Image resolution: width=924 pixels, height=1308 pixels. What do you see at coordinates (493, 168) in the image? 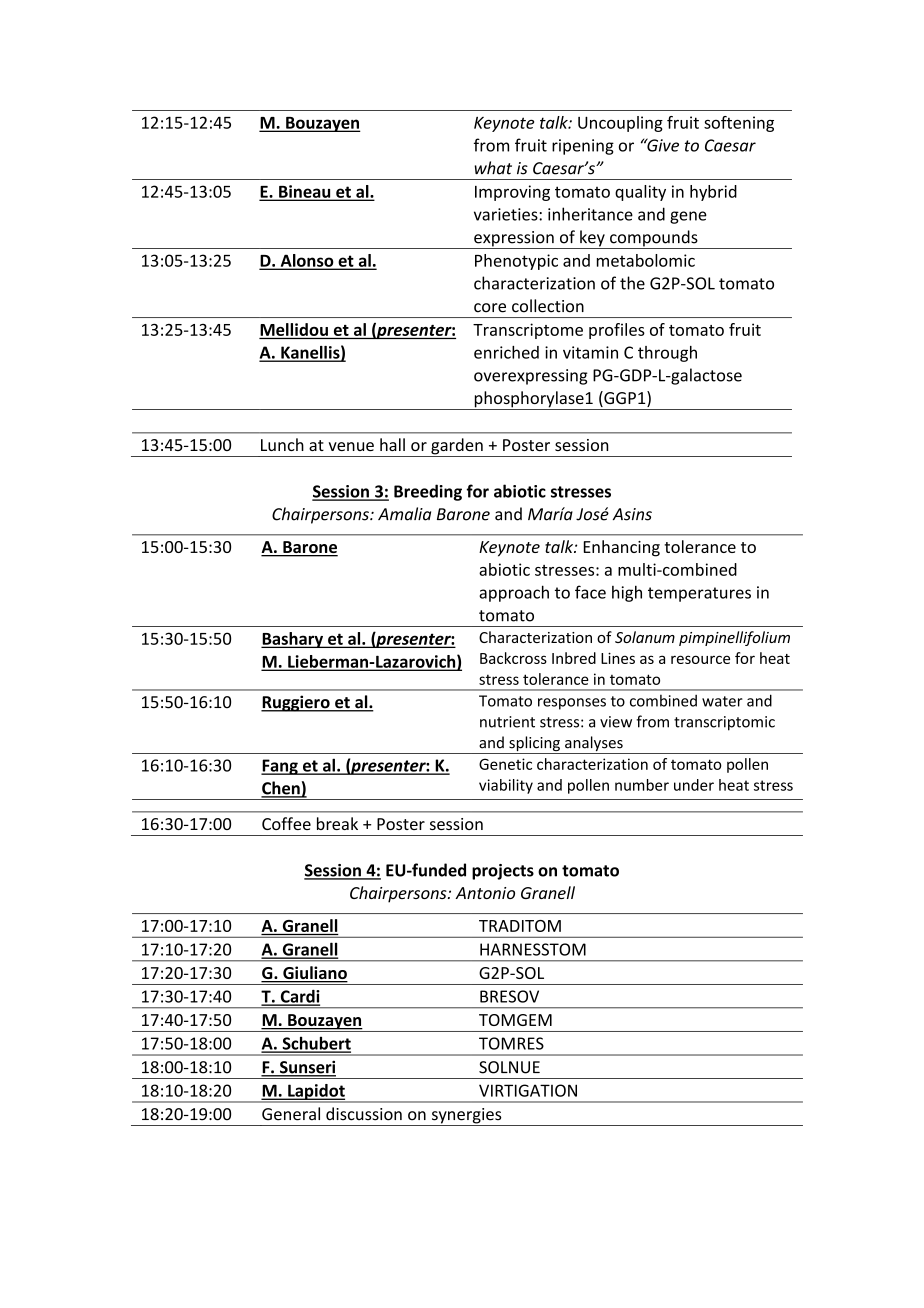
I see `what` at bounding box center [493, 168].
